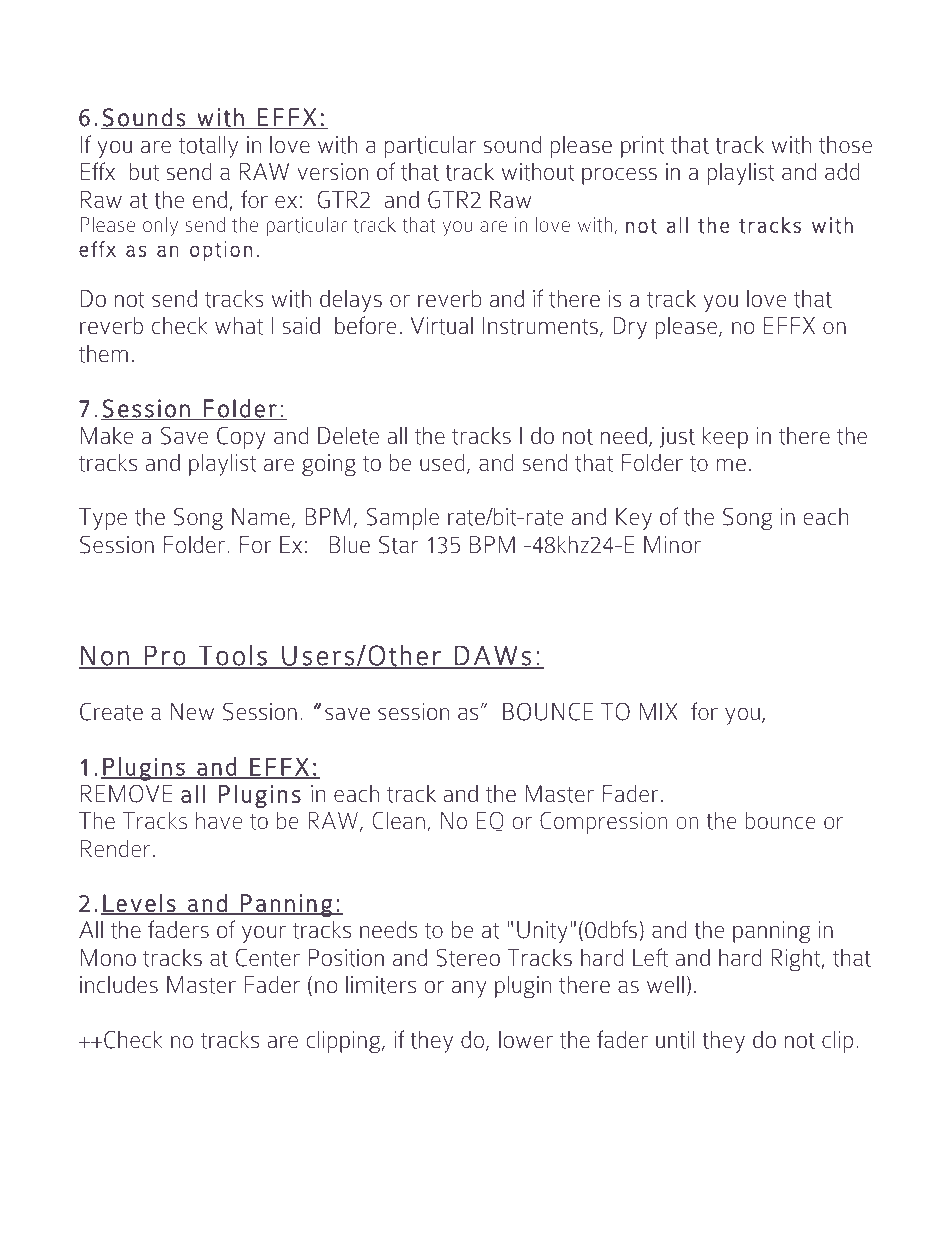 The image size is (952, 1233). Describe the element at coordinates (119, 985) in the document. I see `includes` at that location.
